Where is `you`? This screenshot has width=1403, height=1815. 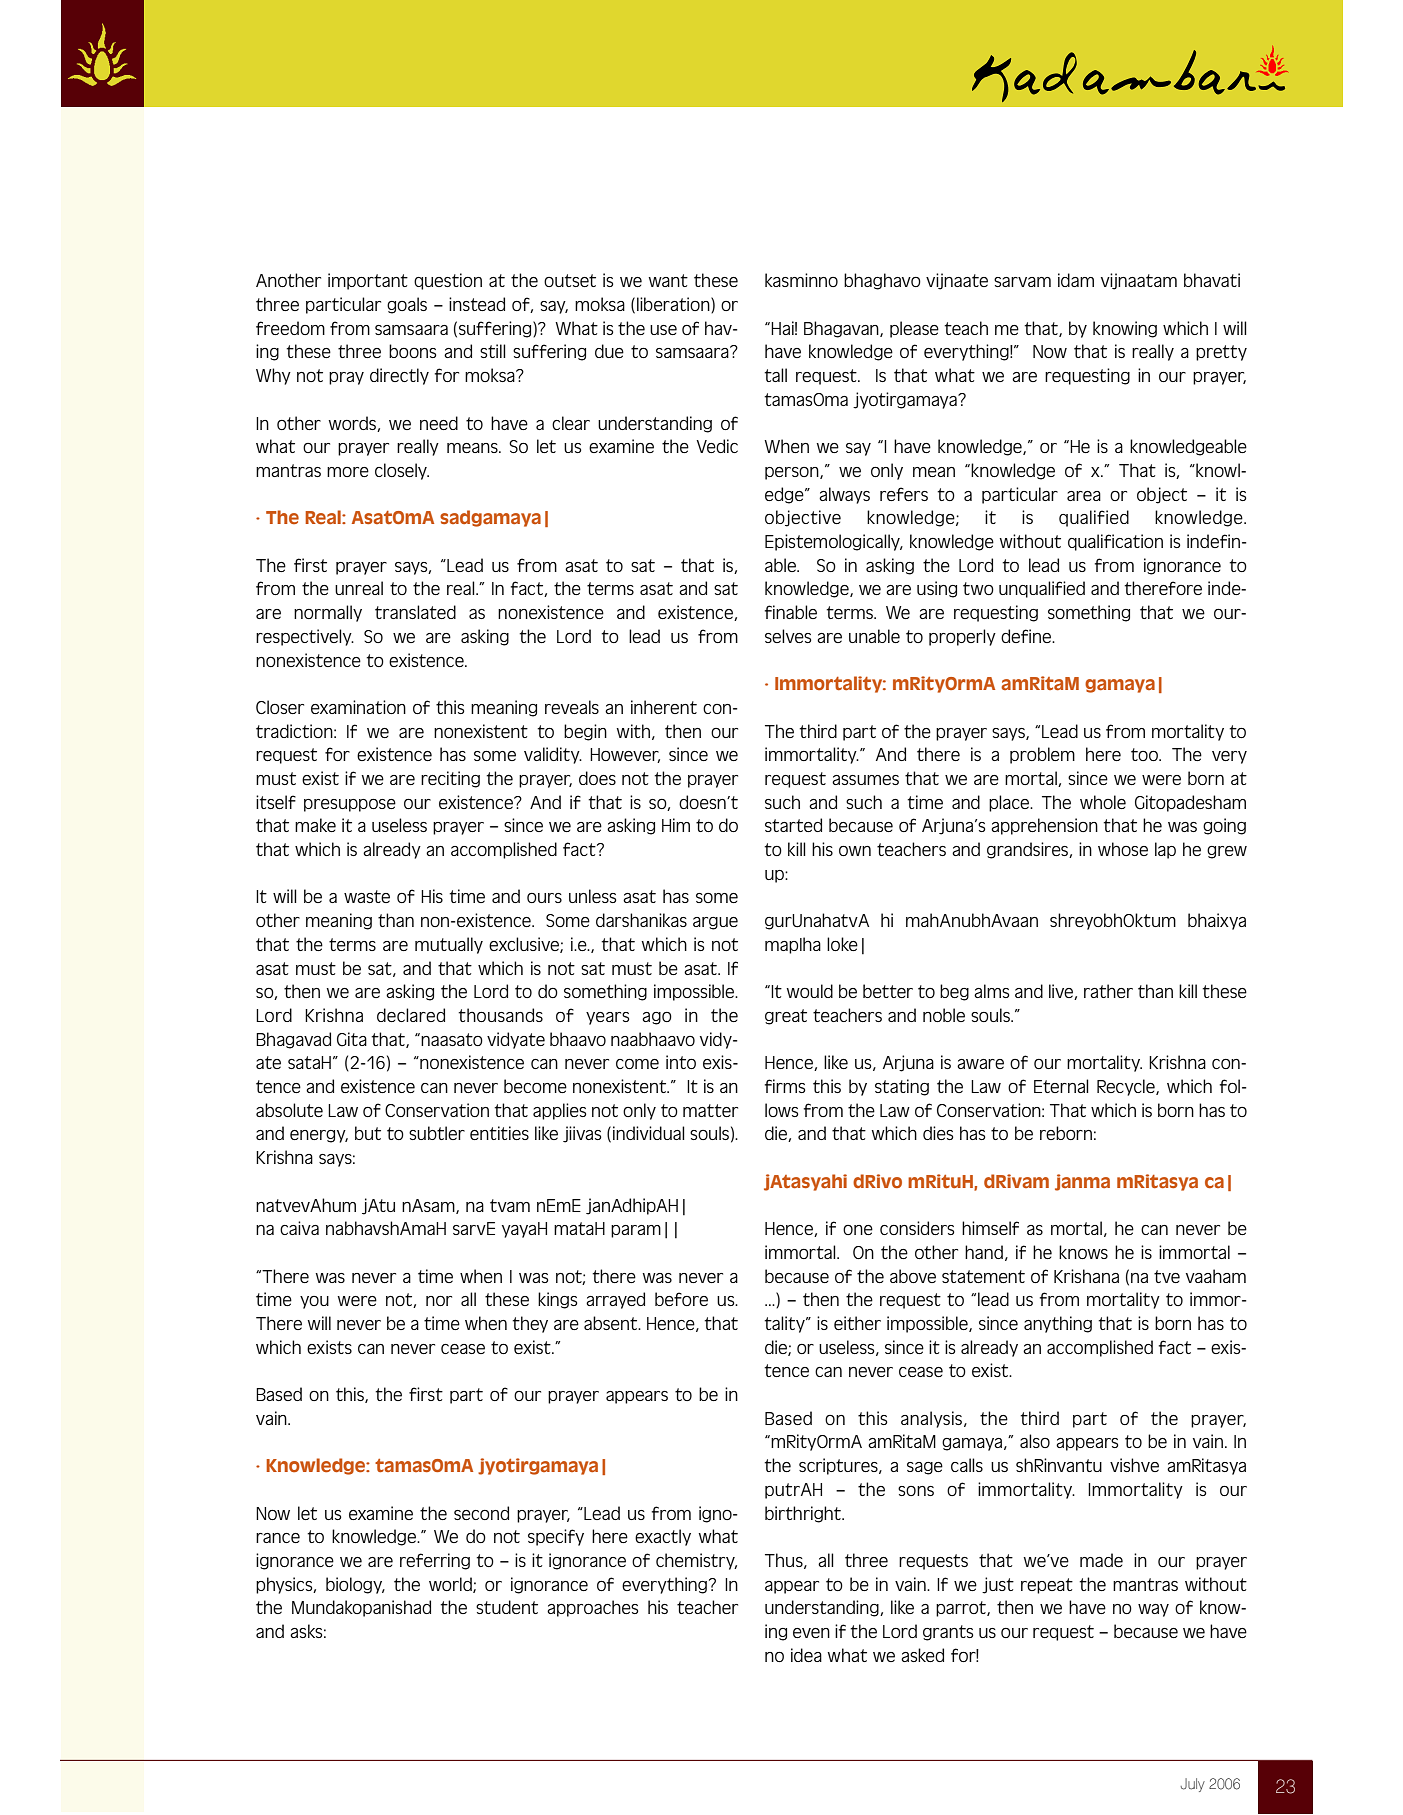
you is located at coordinates (314, 1302).
